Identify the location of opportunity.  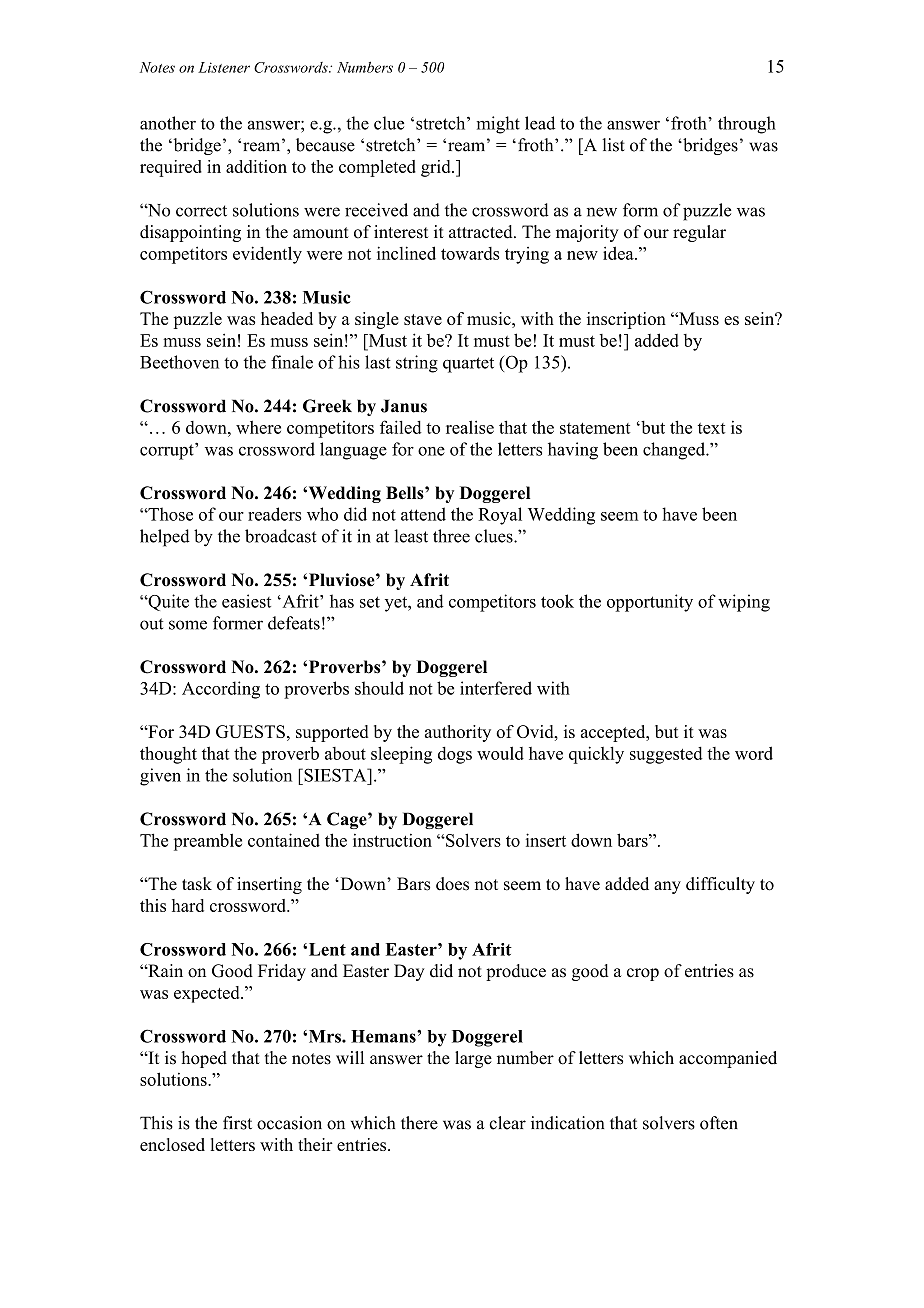
(650, 603).
